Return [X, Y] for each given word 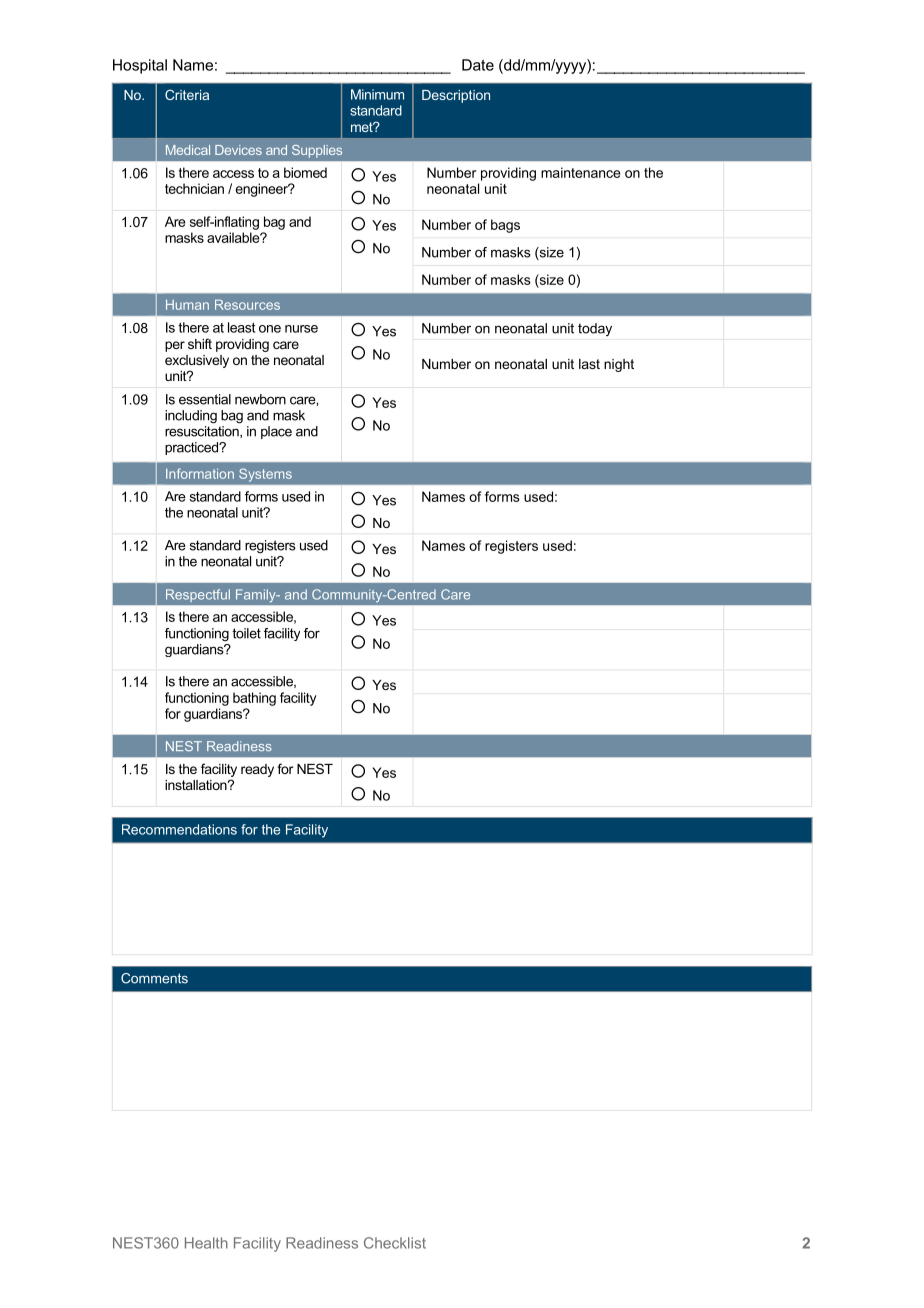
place [276, 432]
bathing [254, 699]
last [589, 364]
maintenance [581, 172]
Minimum [377, 94]
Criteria [187, 94]
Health [206, 1243]
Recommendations [179, 829]
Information [200, 473]
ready [257, 770]
